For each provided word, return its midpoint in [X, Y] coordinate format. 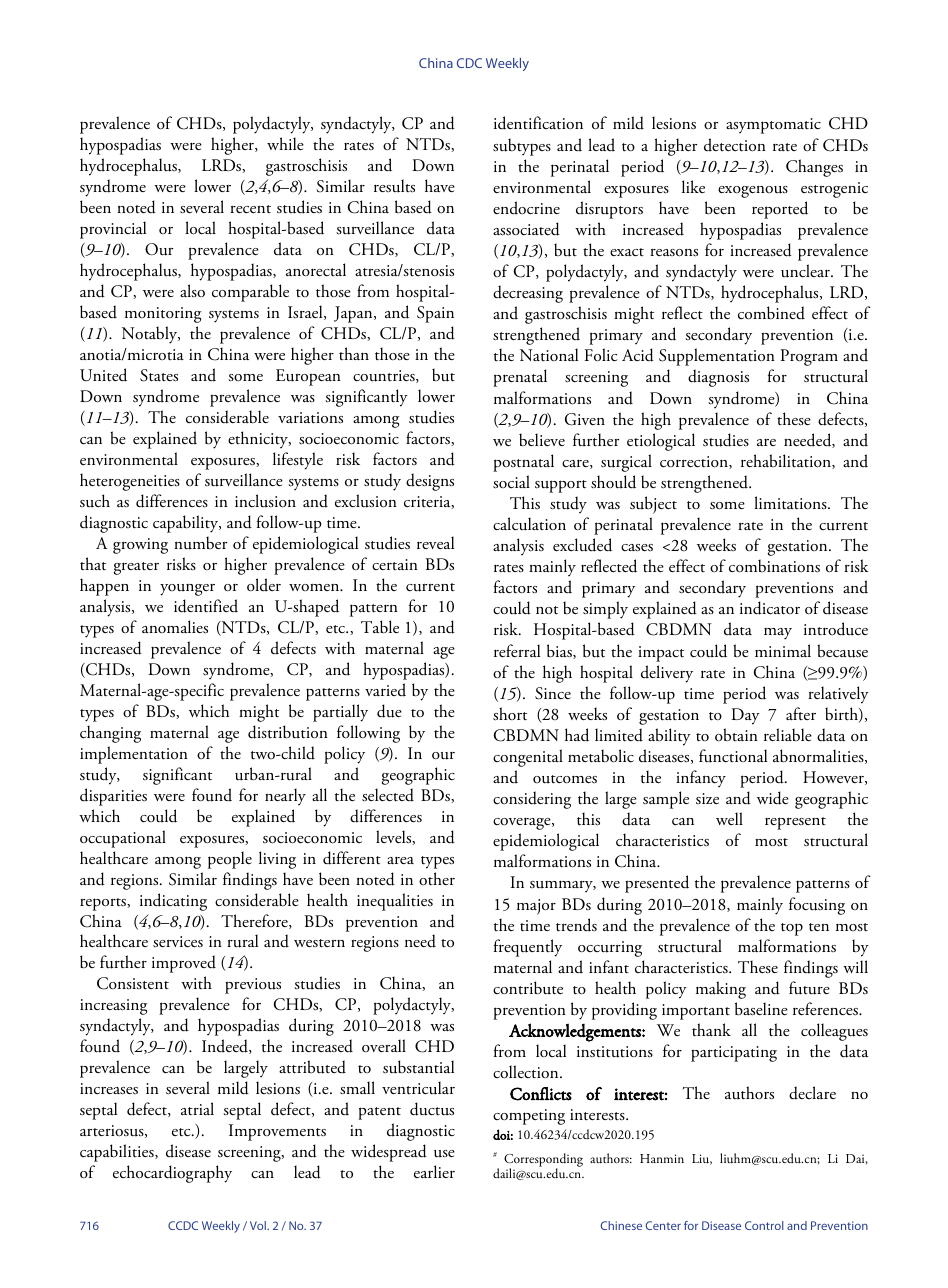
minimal [783, 650]
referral [517, 650]
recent [250, 209]
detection [735, 145]
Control [764, 1225]
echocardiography [172, 1174]
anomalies [175, 627]
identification [538, 123]
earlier [434, 1171]
